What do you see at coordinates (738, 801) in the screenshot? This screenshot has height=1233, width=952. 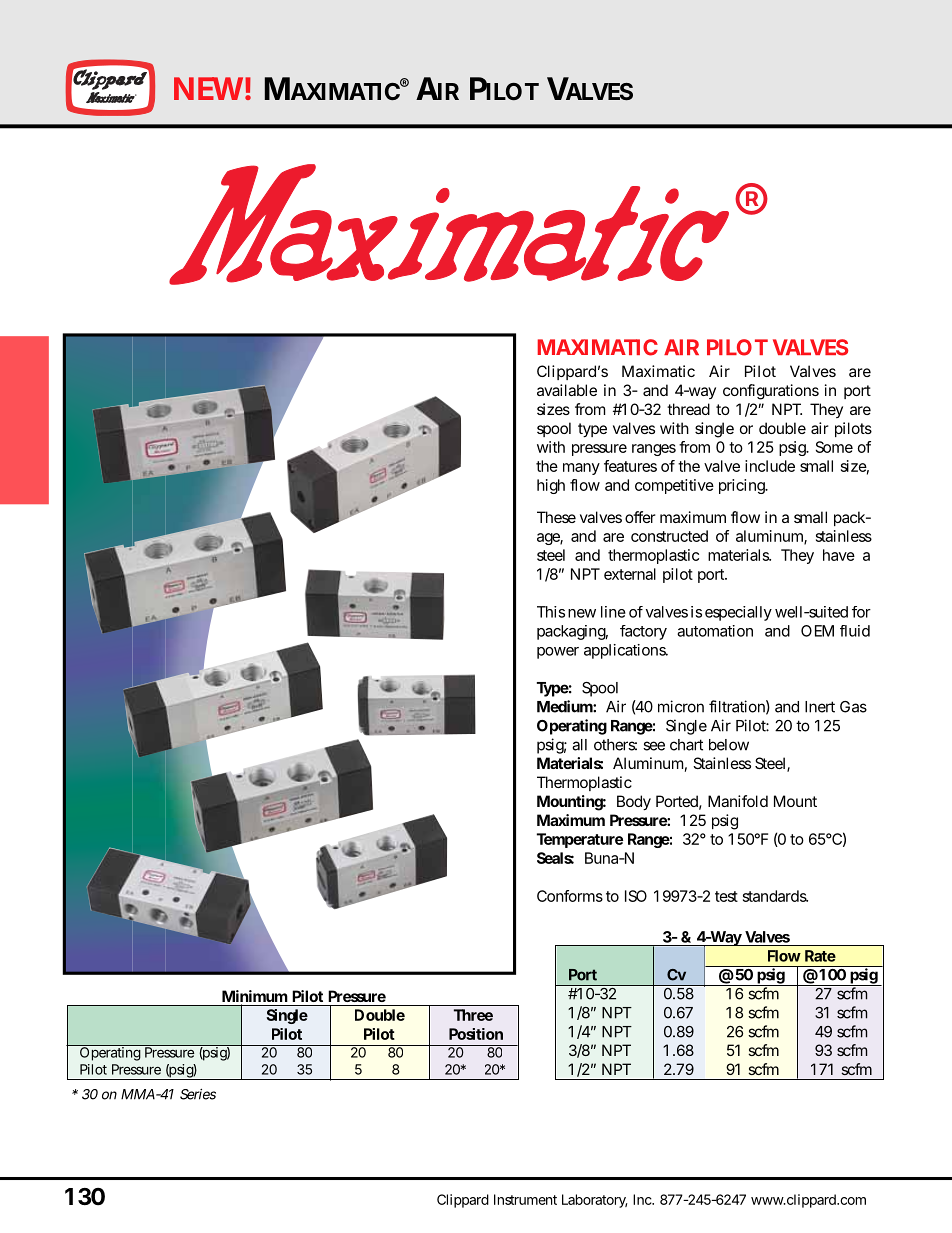 I see `Manifold` at bounding box center [738, 801].
